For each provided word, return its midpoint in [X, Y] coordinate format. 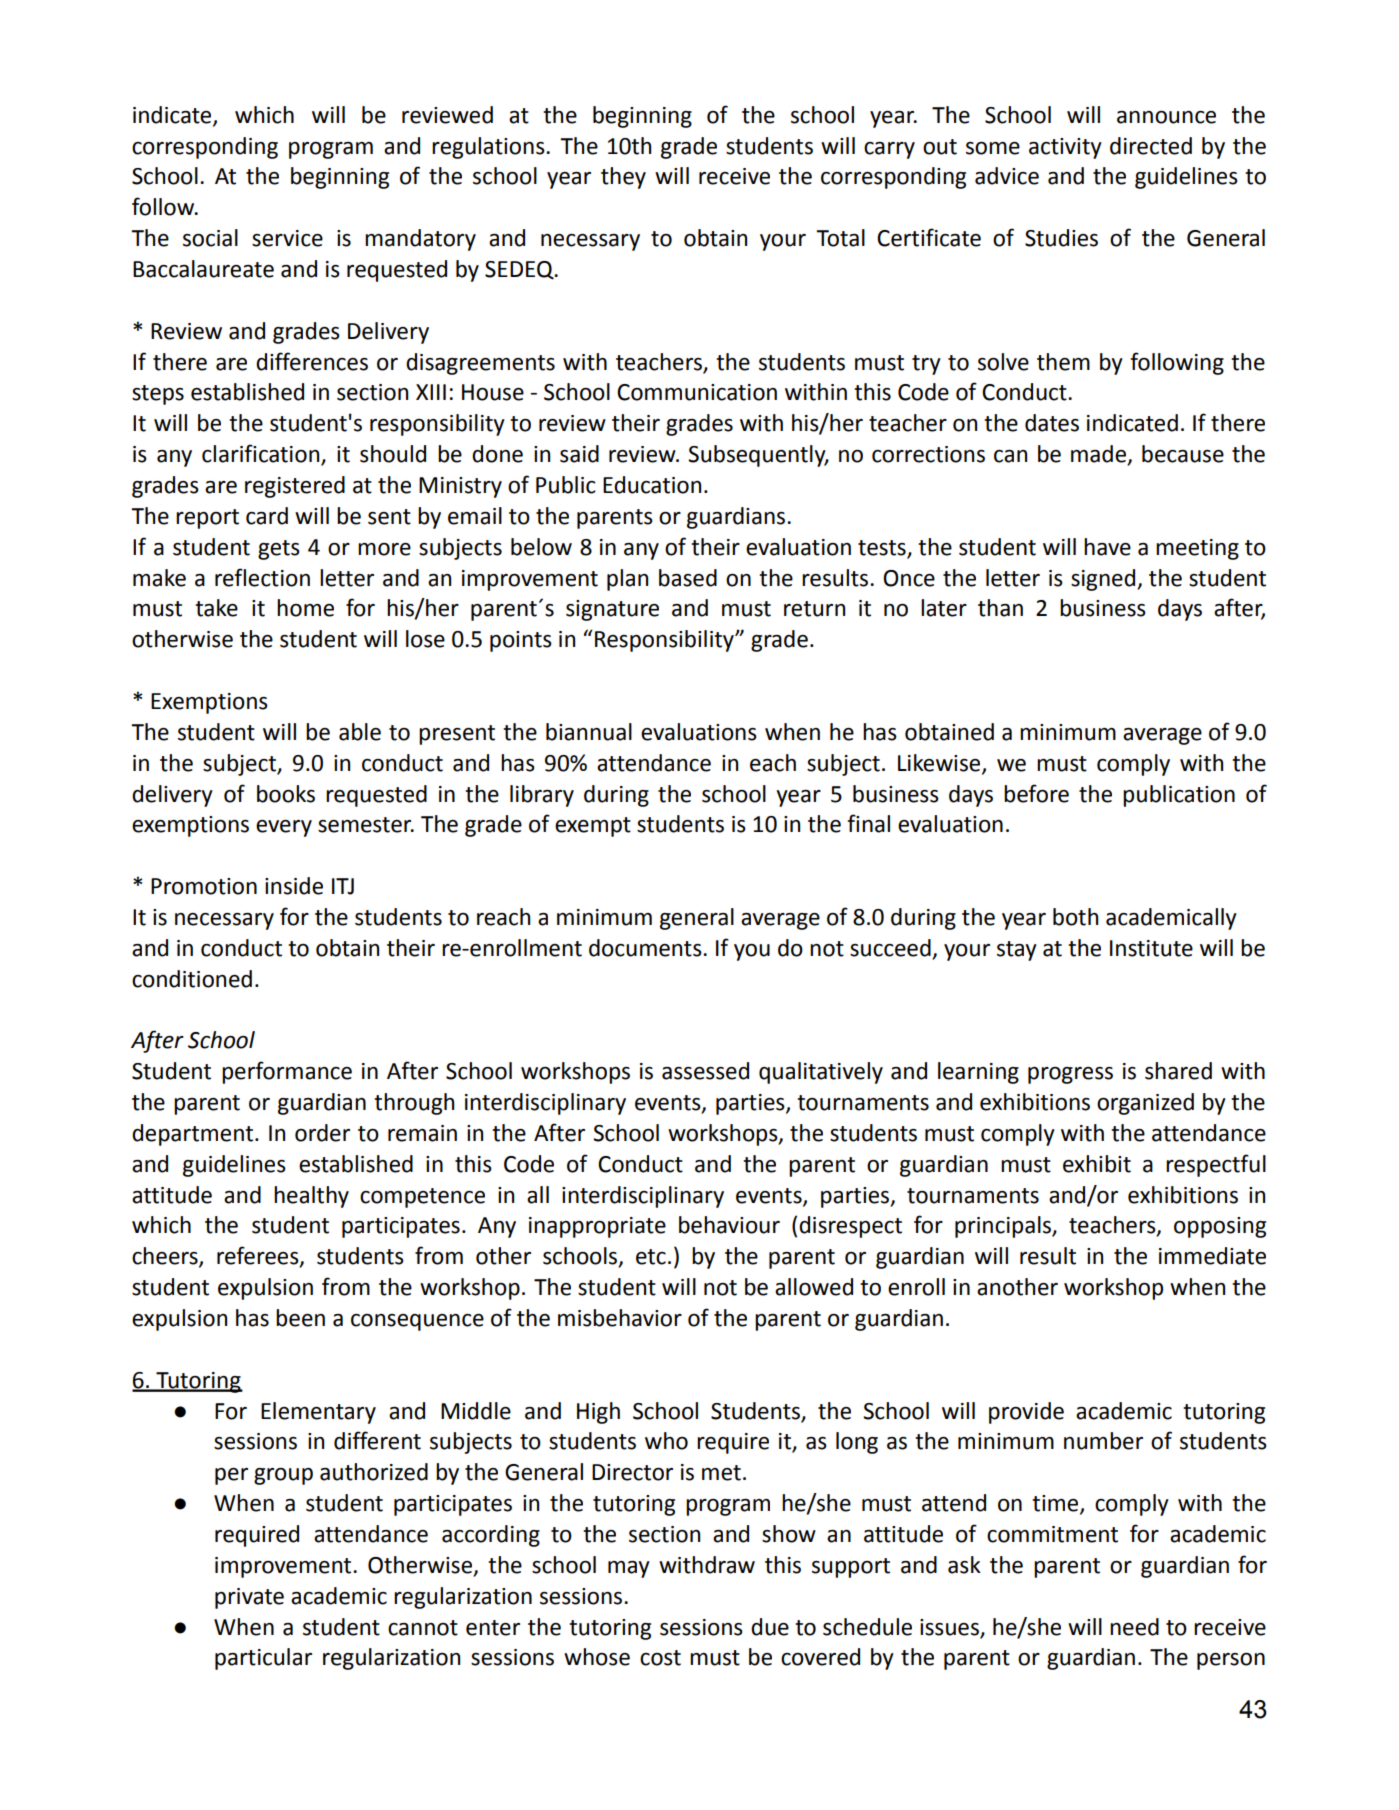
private [249, 1598]
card [267, 516]
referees [259, 1256]
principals [1004, 1227]
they [623, 178]
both [1075, 917]
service [287, 238]
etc [651, 1257]
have [1107, 547]
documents [646, 948]
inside [294, 886]
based [688, 578]
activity [1065, 148]
